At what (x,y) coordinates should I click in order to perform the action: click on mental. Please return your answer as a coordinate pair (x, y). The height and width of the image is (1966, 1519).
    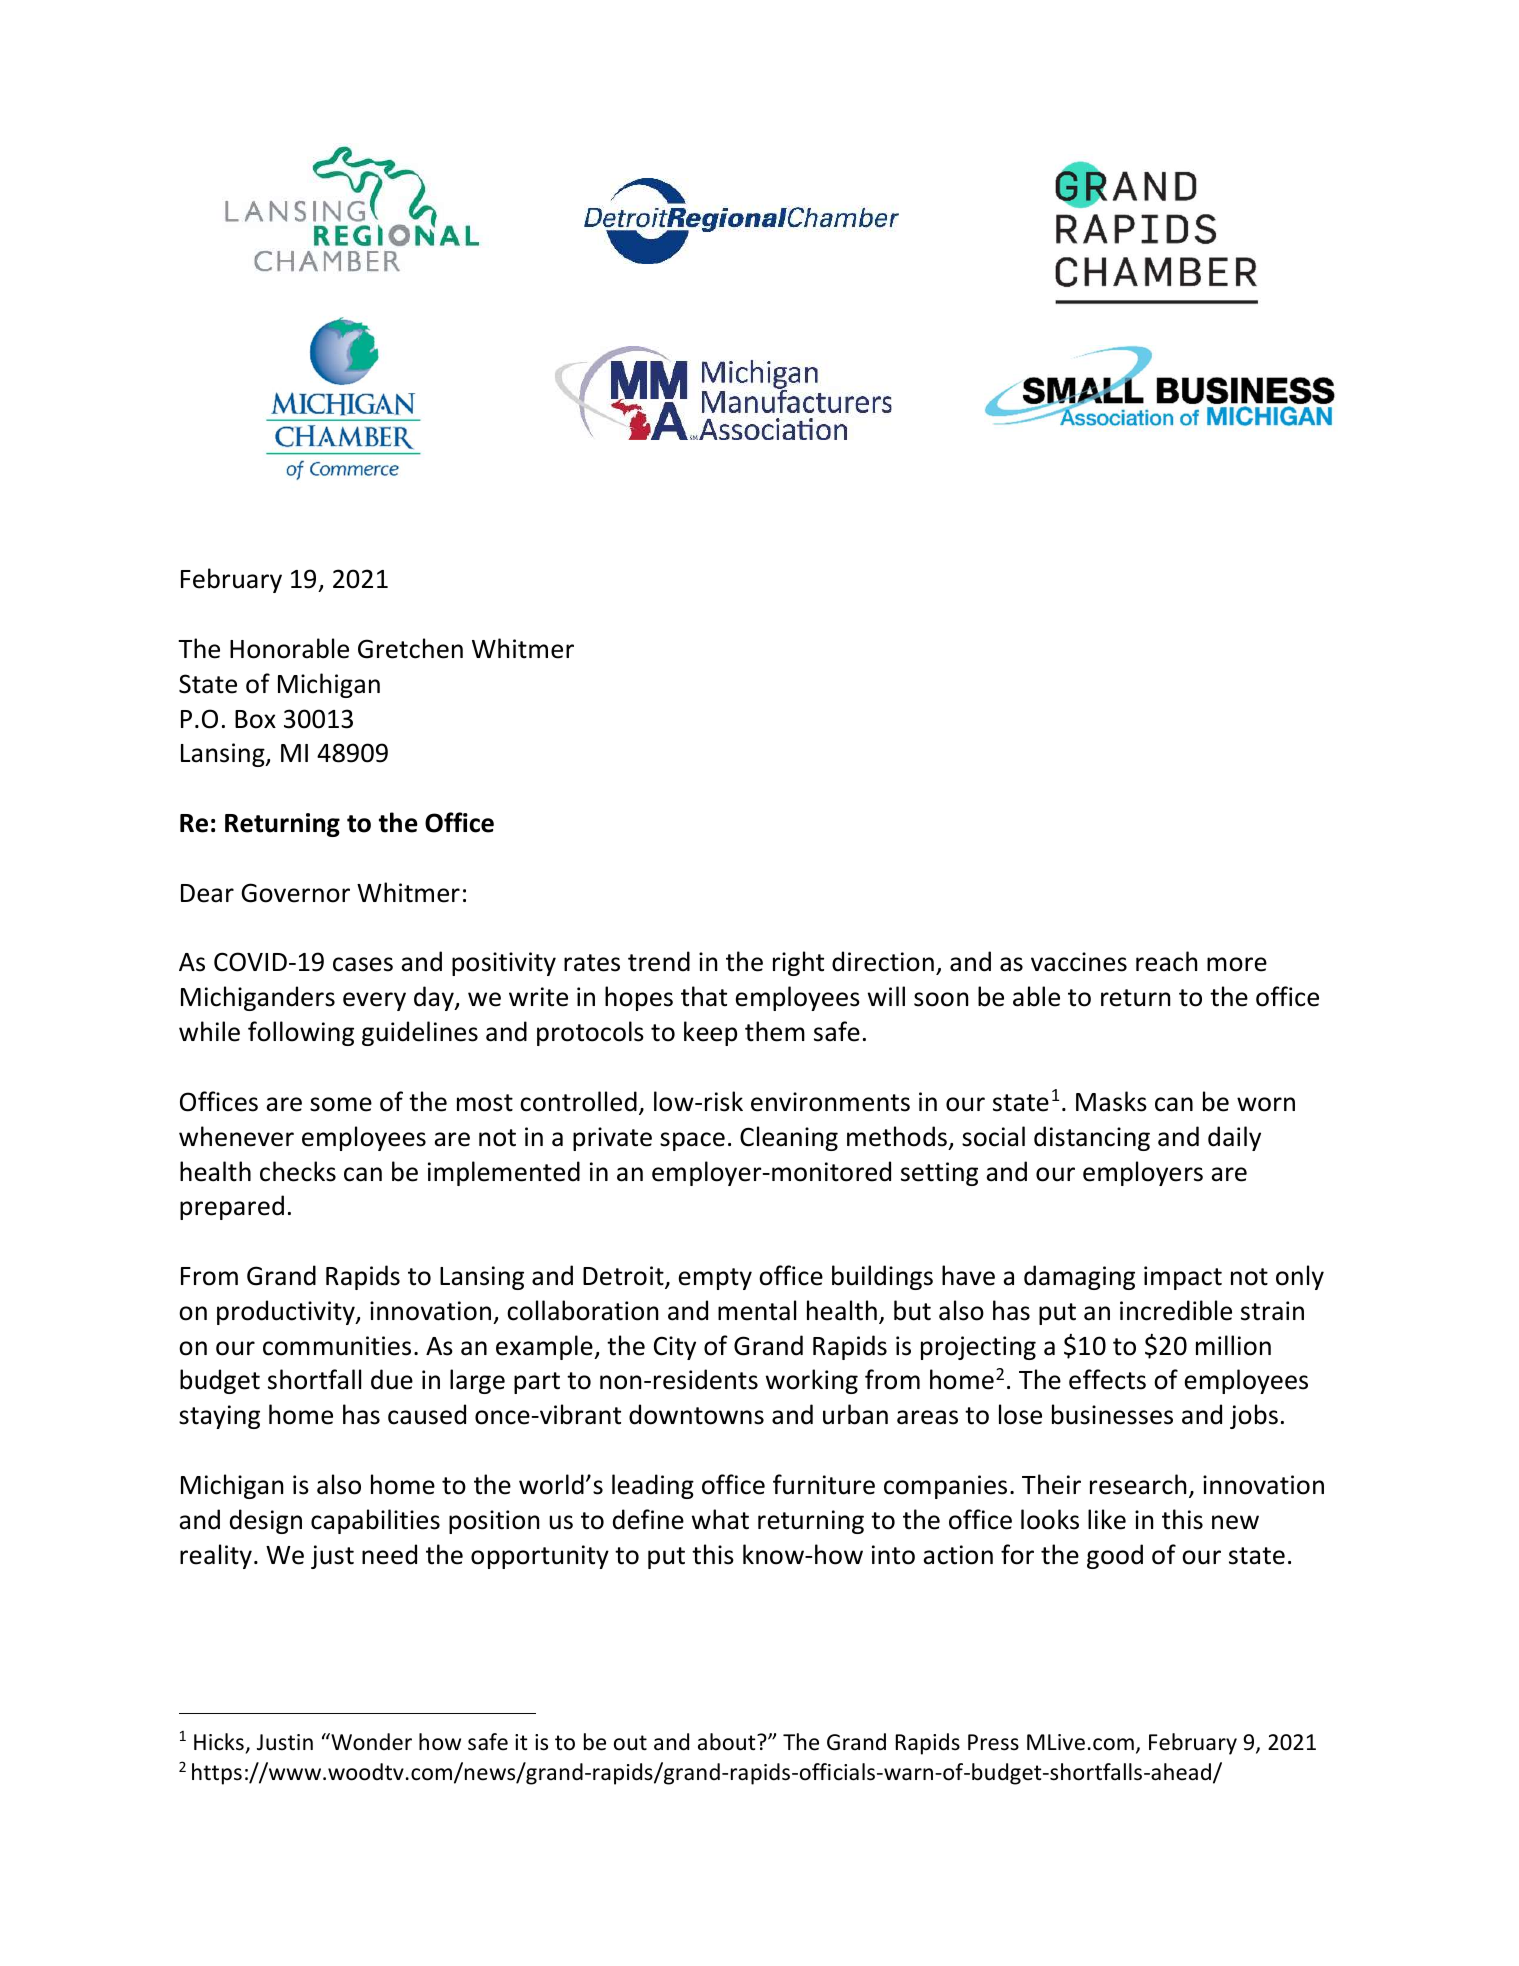
    Looking at the image, I should click on (757, 1310).
